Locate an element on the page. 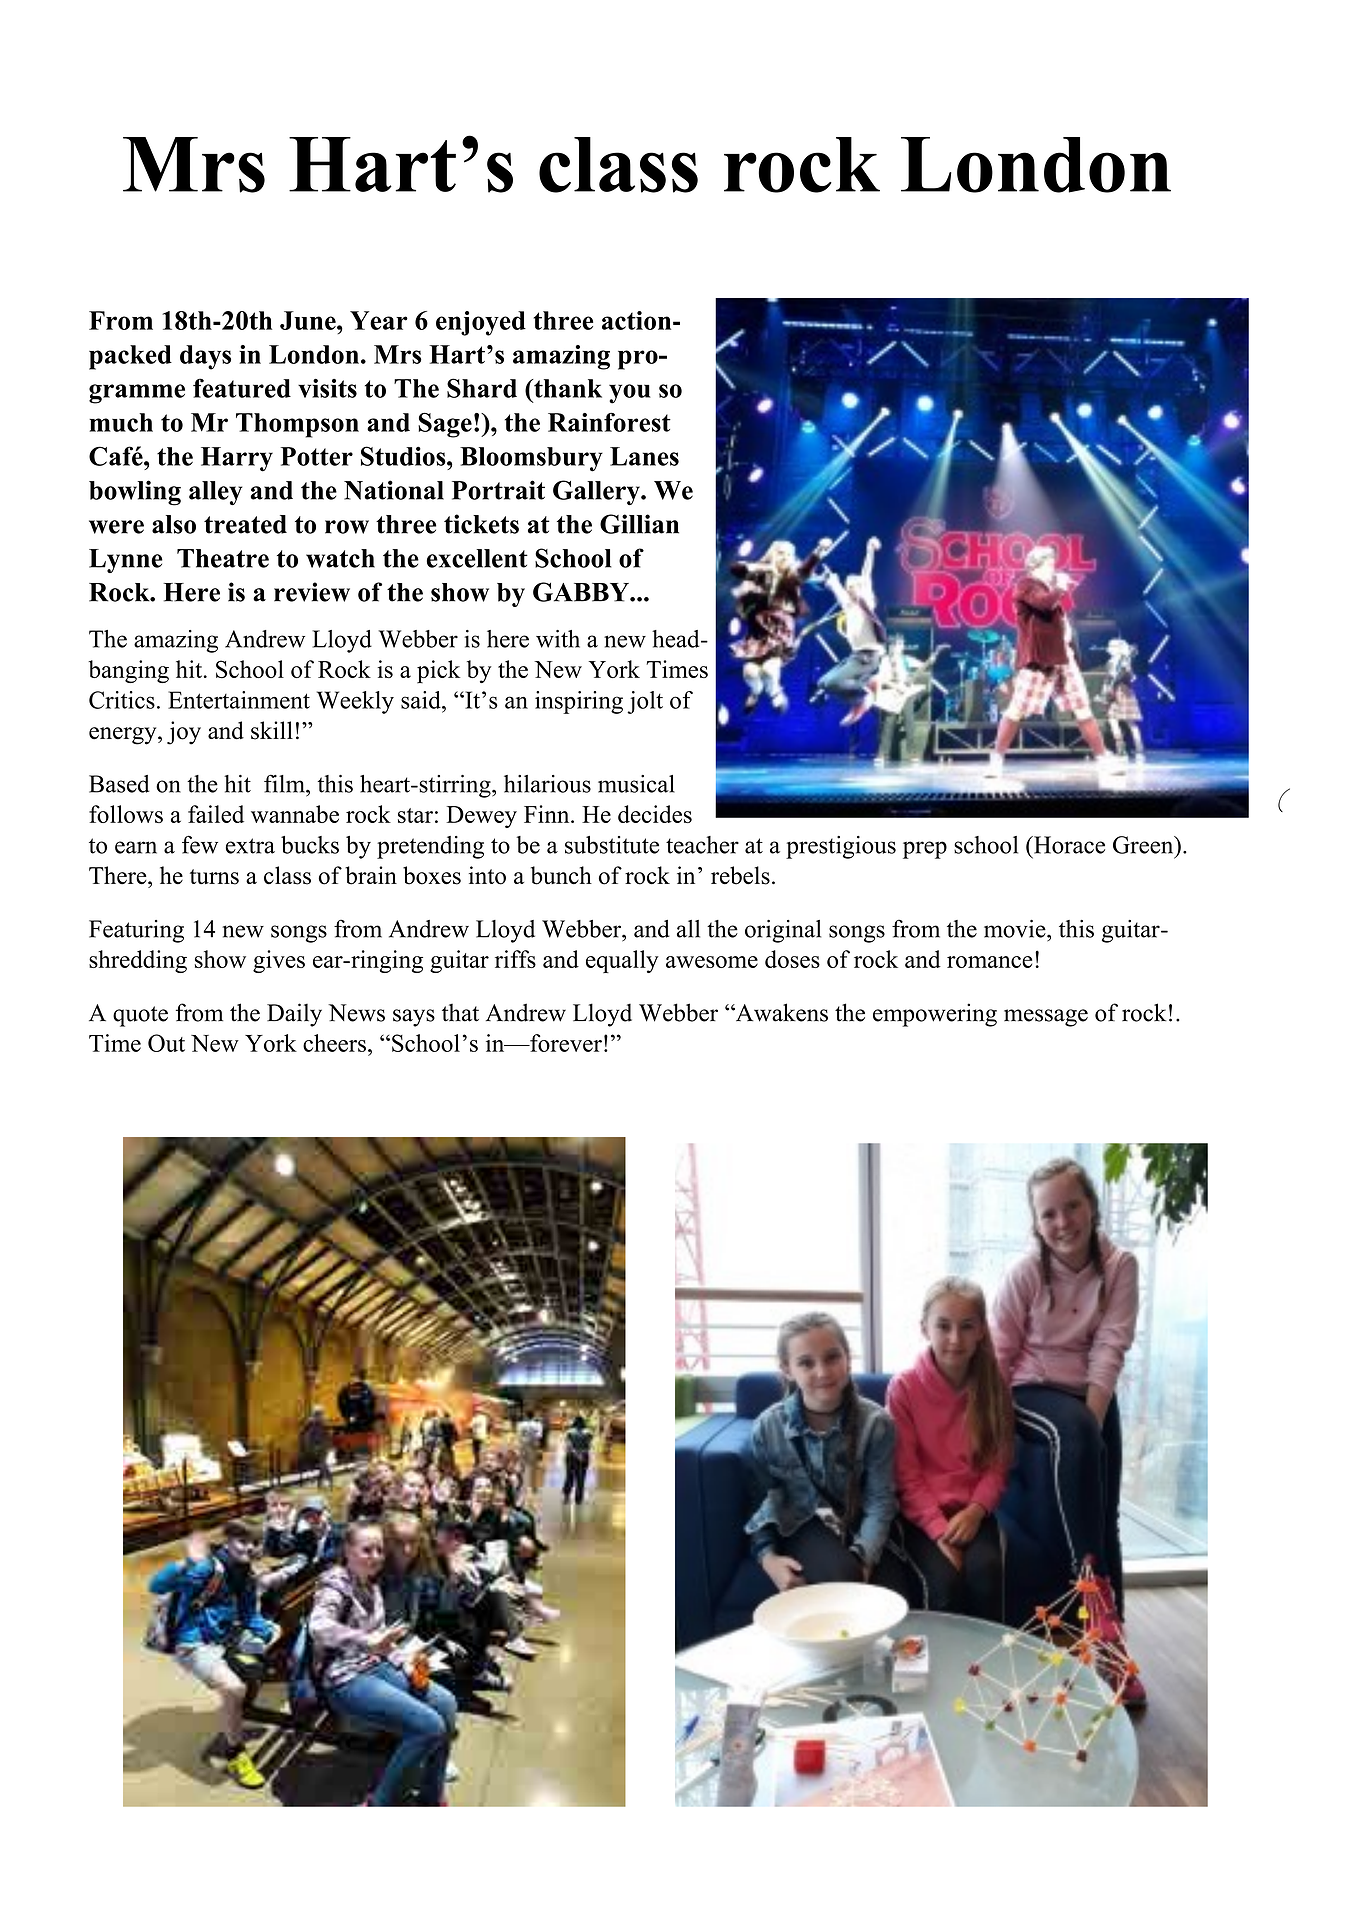 The height and width of the image is (1919, 1357). you is located at coordinates (630, 394).
